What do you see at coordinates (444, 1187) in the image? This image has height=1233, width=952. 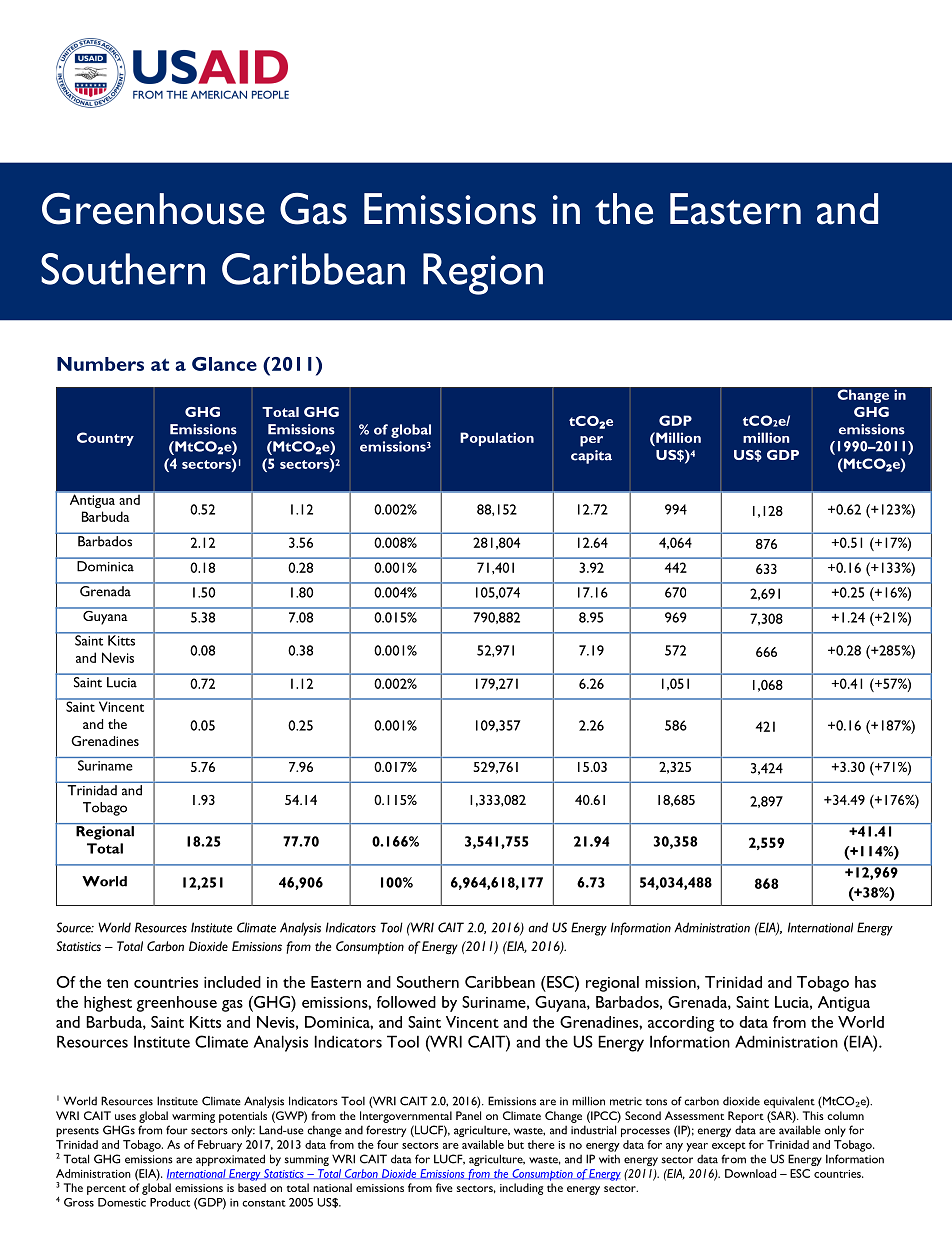 I see `five` at bounding box center [444, 1187].
